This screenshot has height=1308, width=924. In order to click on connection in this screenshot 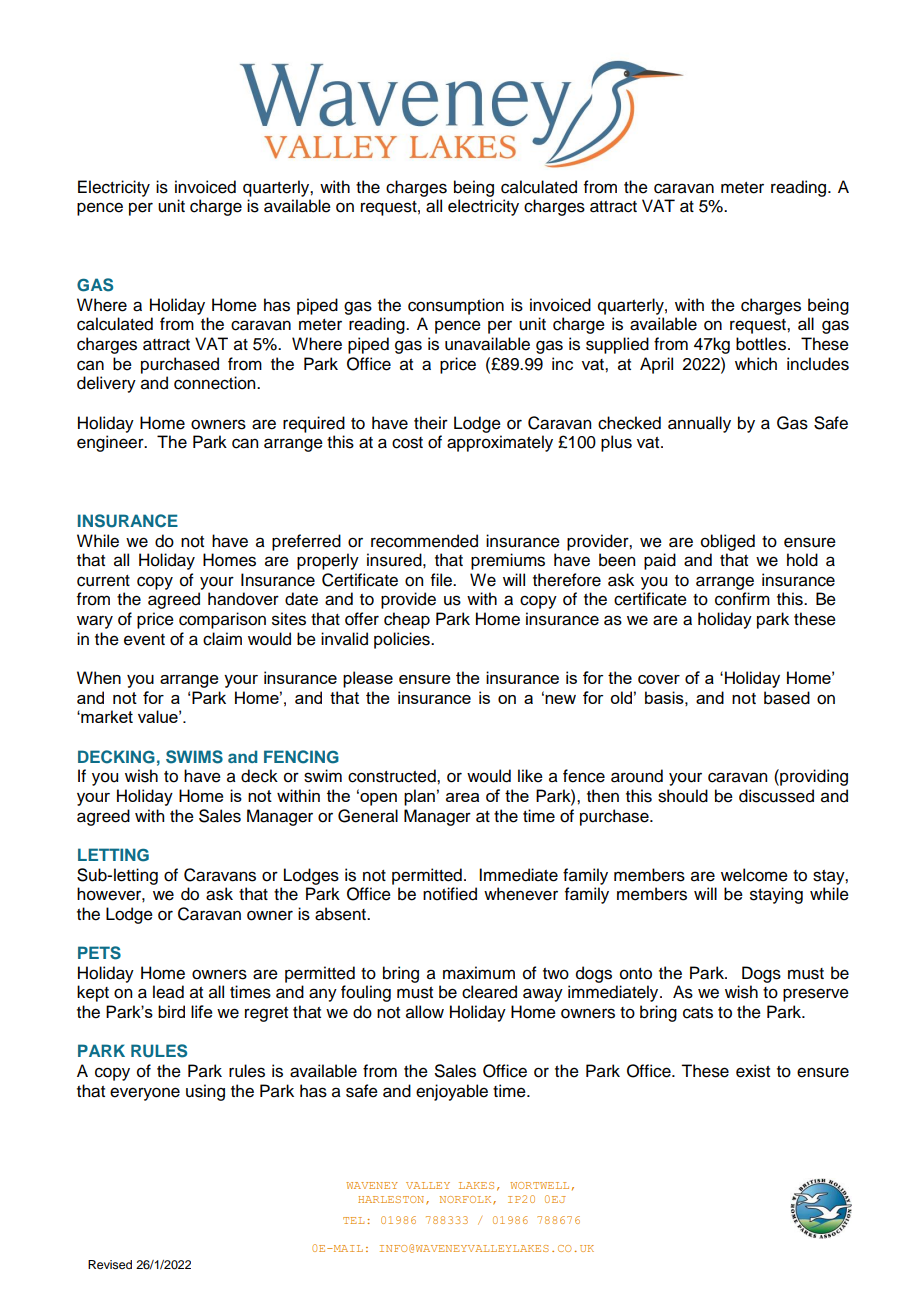, I will do `click(216, 383)`.
